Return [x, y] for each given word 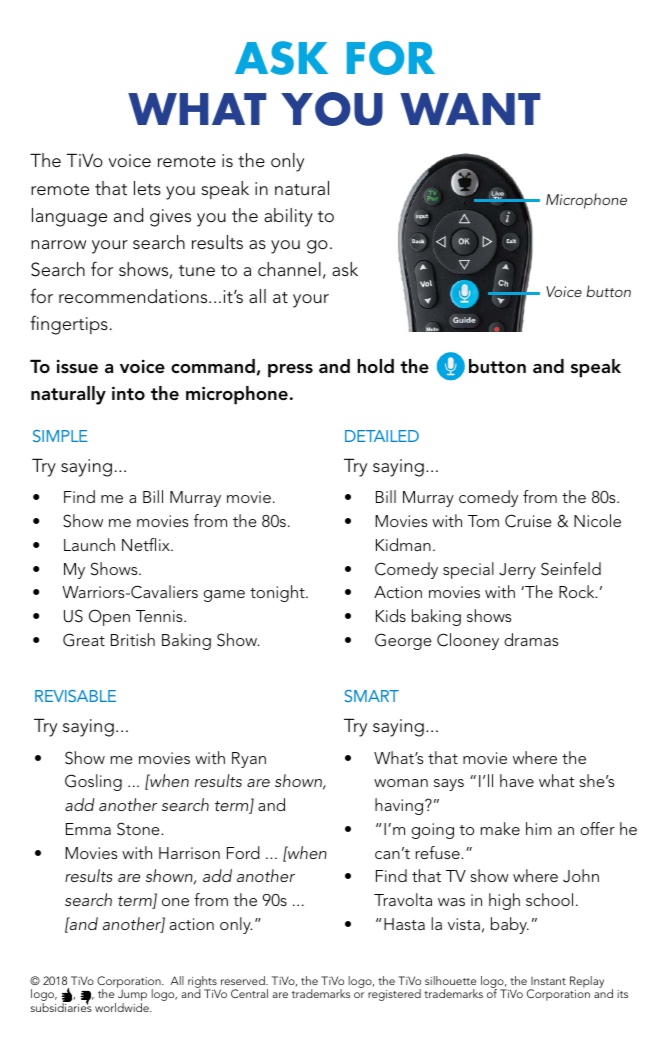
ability [288, 217]
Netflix [147, 544]
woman [401, 783]
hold [375, 366]
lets [147, 188]
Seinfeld [571, 569]
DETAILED [382, 436]
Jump [132, 996]
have [517, 780]
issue [77, 366]
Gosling [93, 782]
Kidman [403, 544]
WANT [470, 109]
